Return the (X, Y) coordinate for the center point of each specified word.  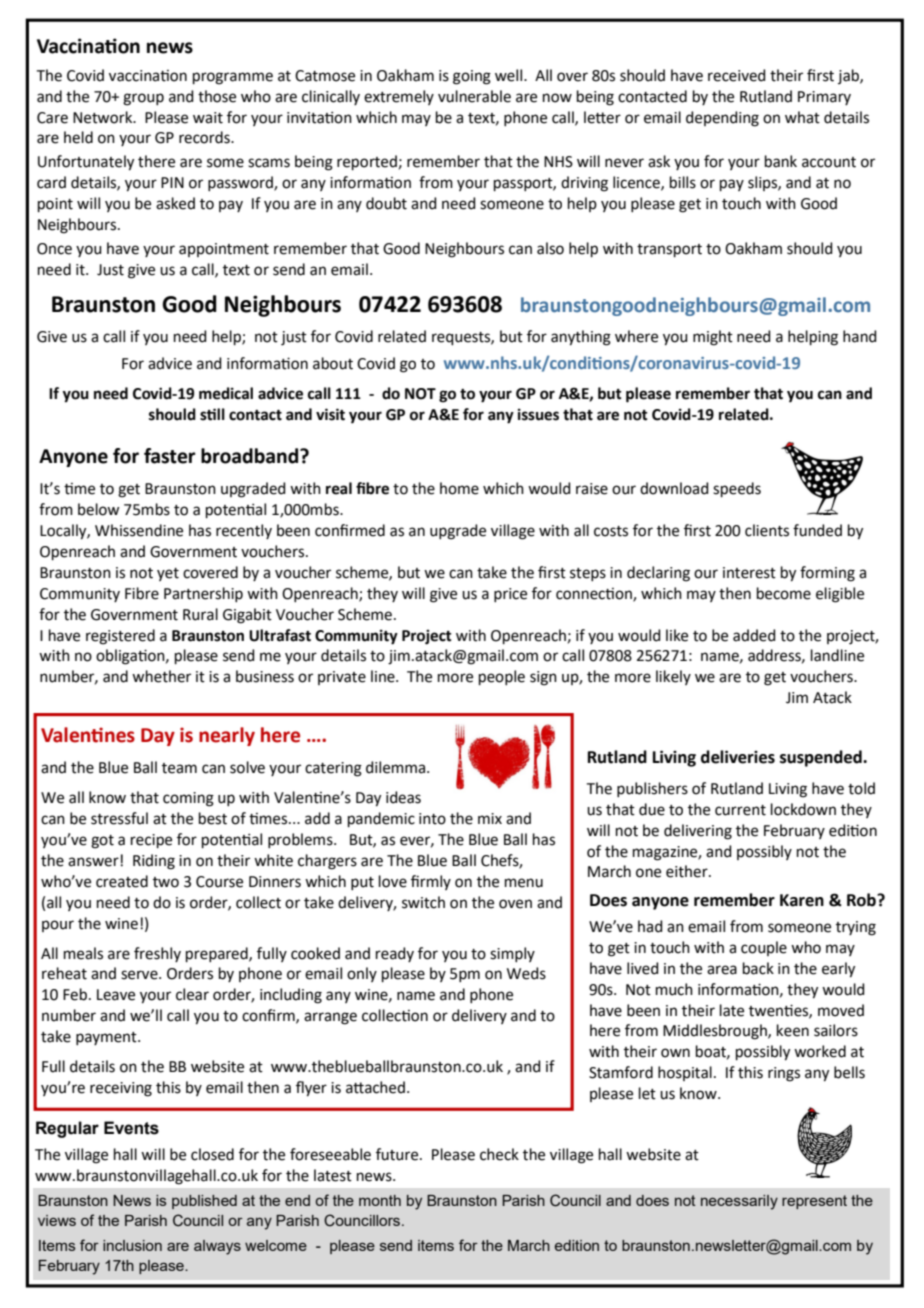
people (502, 677)
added (754, 635)
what (802, 117)
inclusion (132, 1245)
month (380, 1200)
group (143, 99)
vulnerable (474, 96)
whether (161, 676)
